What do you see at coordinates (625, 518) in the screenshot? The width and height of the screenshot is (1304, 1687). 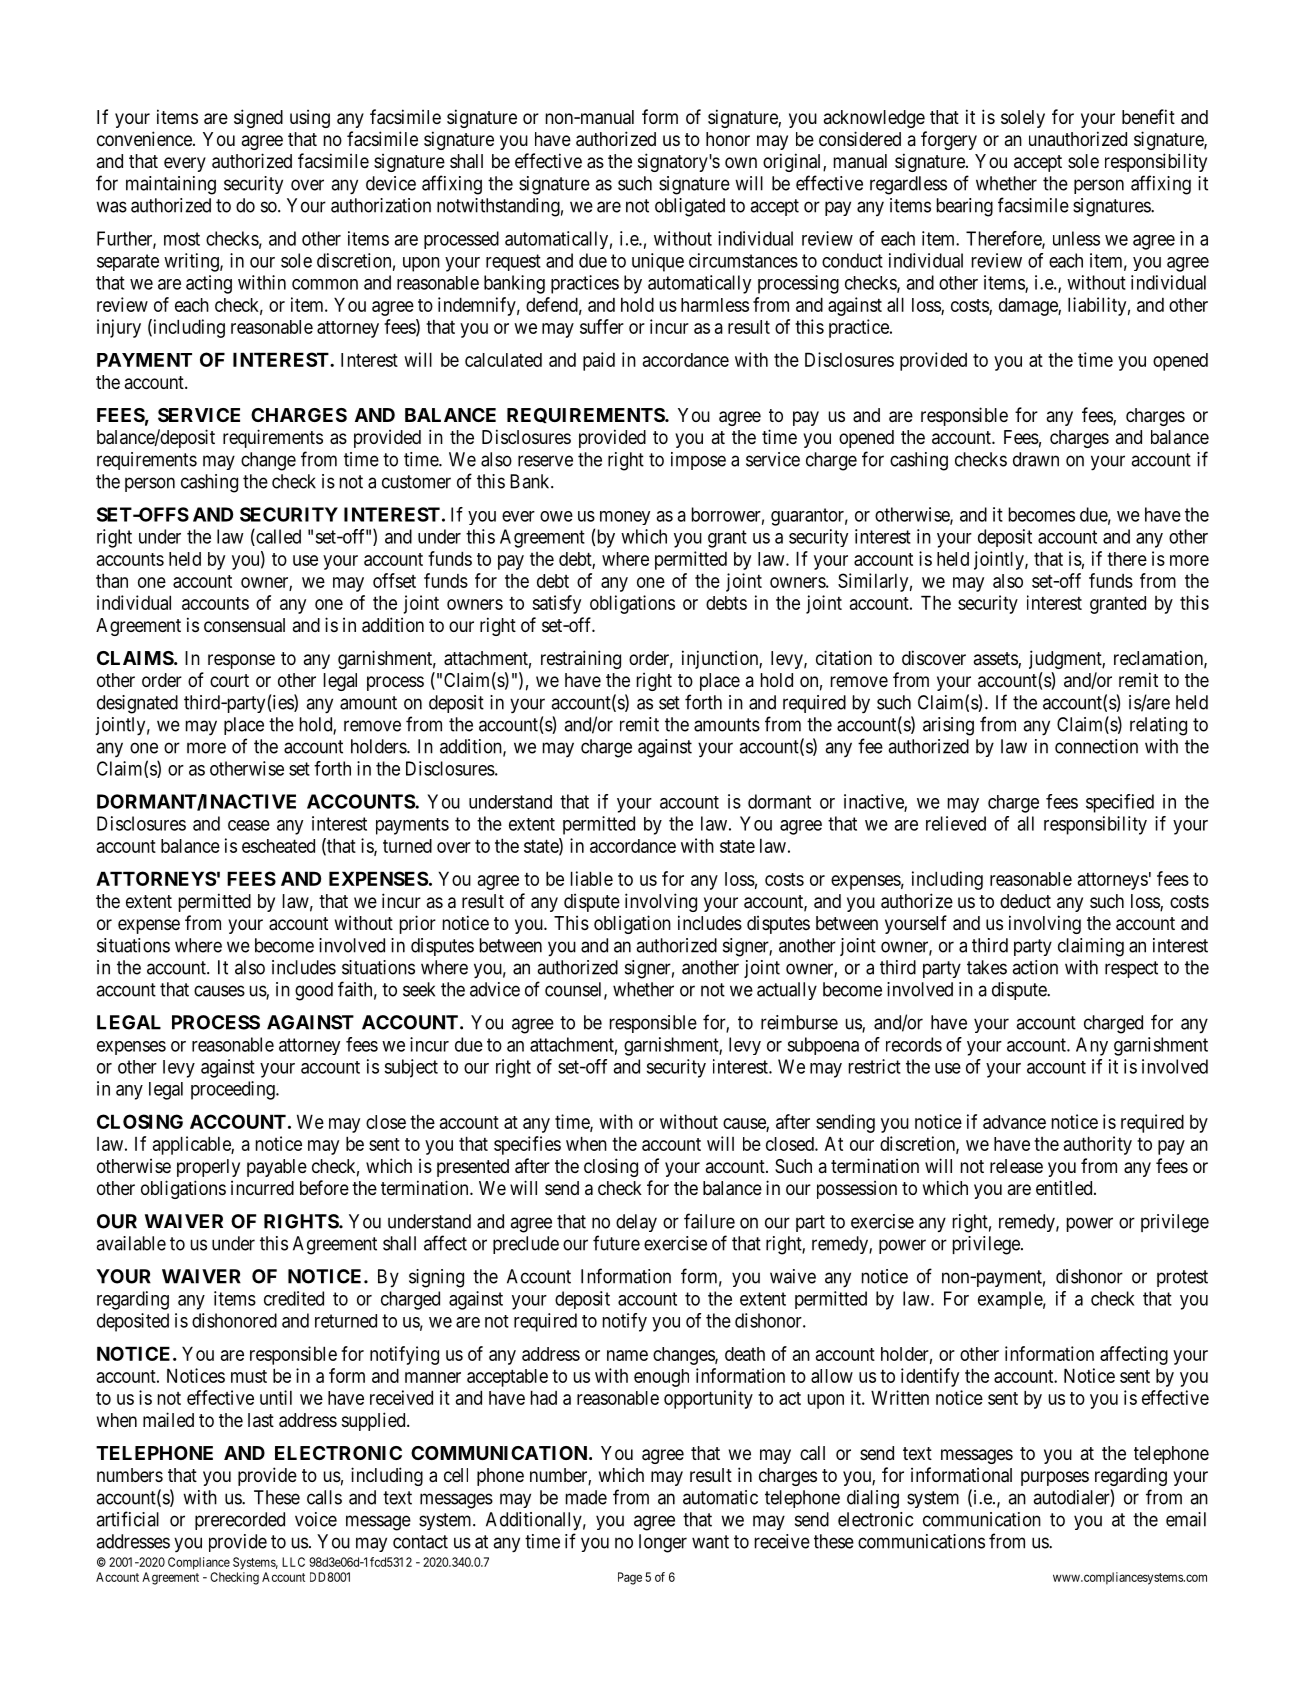 I see `money` at bounding box center [625, 518].
